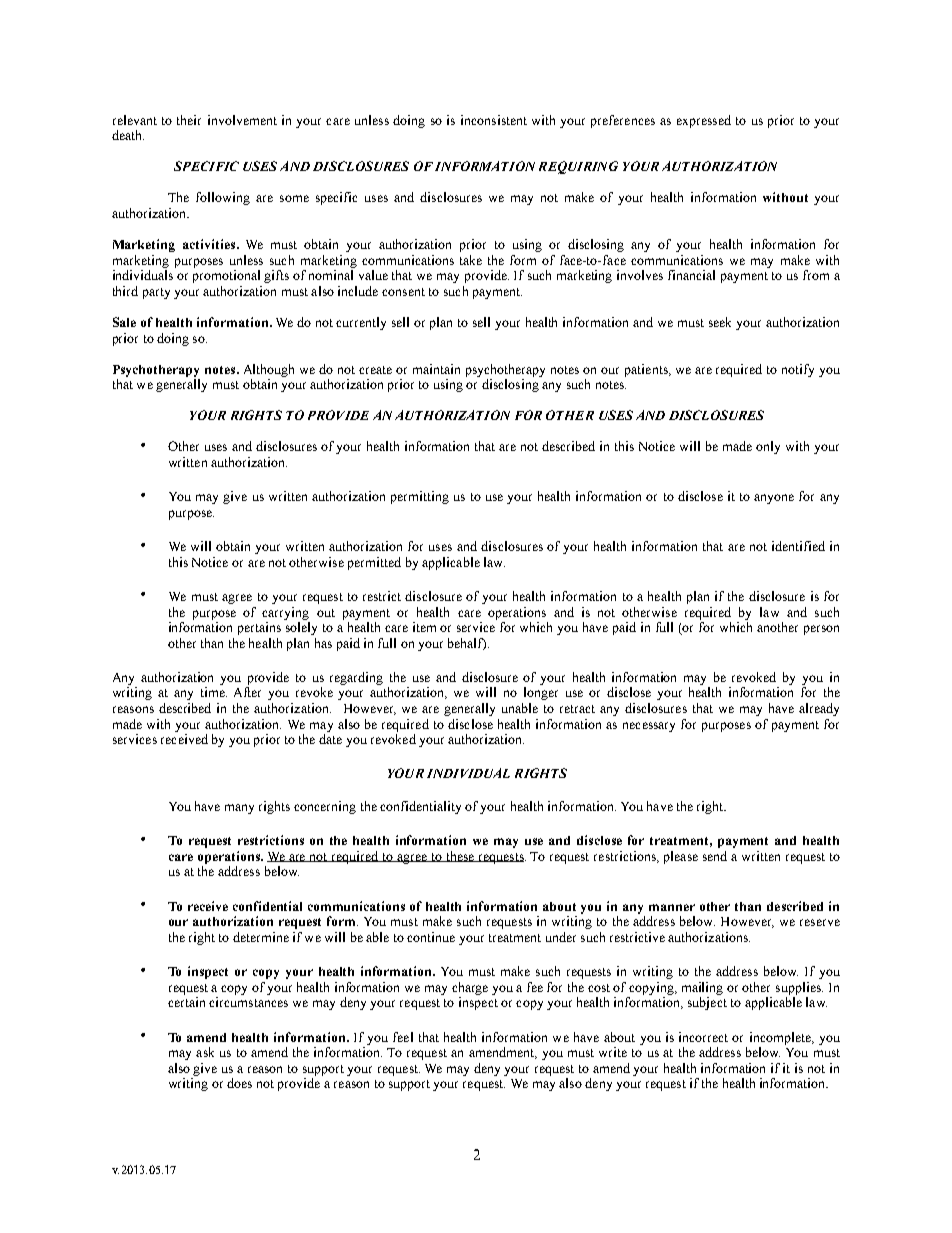 The height and width of the document is (1233, 952). What do you see at coordinates (798, 370) in the document?
I see `notify` at bounding box center [798, 370].
